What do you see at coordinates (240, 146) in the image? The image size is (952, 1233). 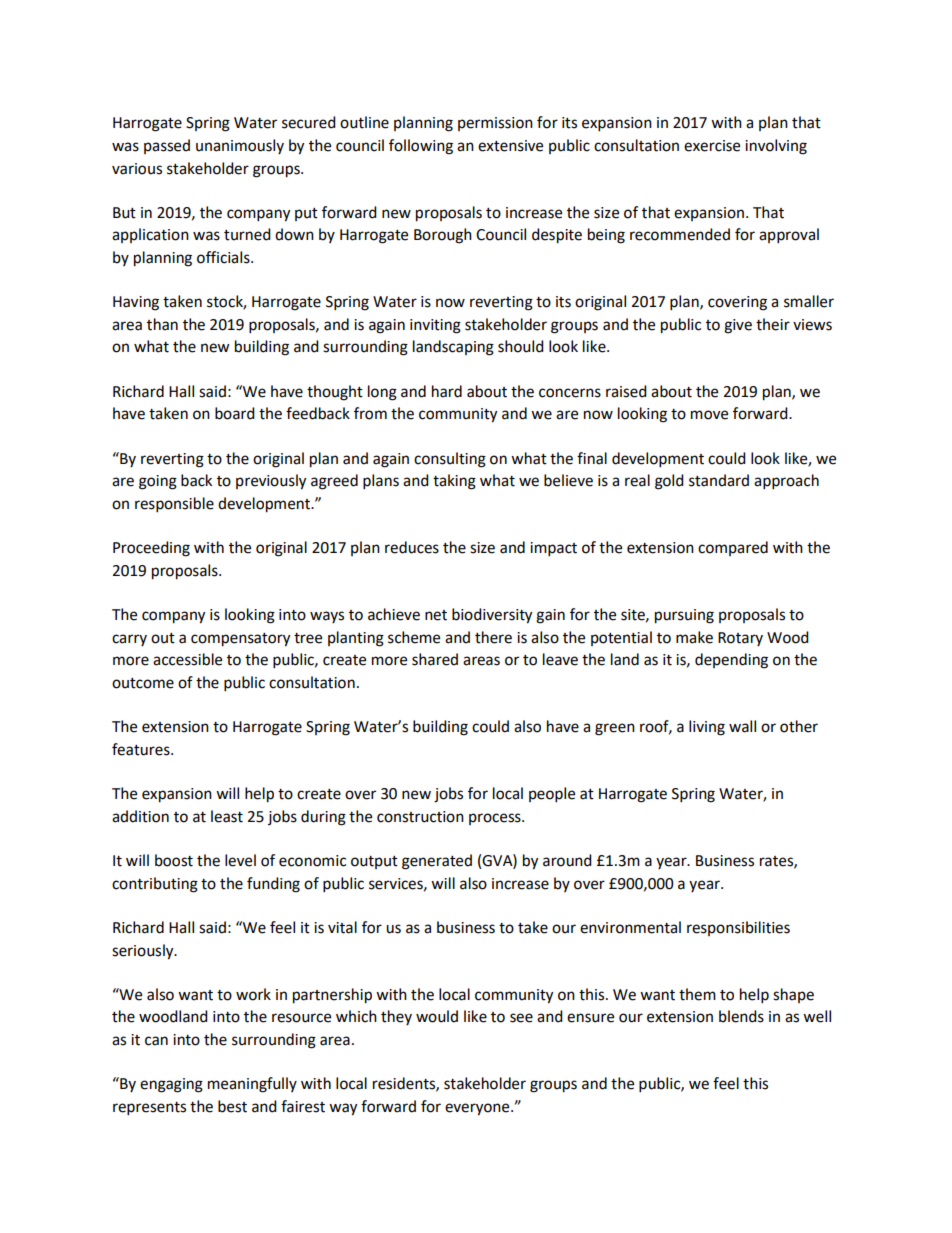 I see `unanimously` at bounding box center [240, 146].
